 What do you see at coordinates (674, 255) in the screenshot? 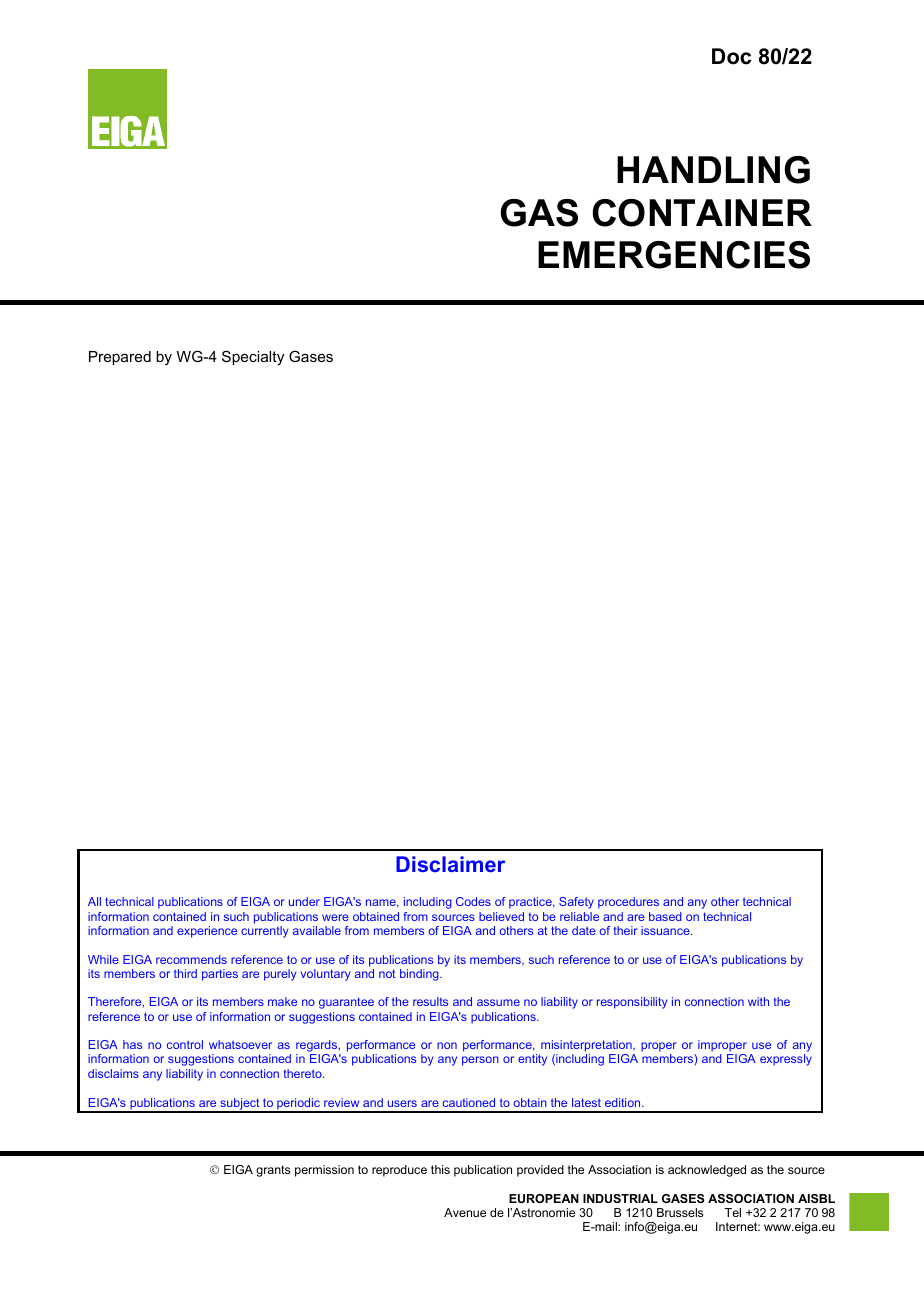
I see `EMERGENCIES` at bounding box center [674, 255].
